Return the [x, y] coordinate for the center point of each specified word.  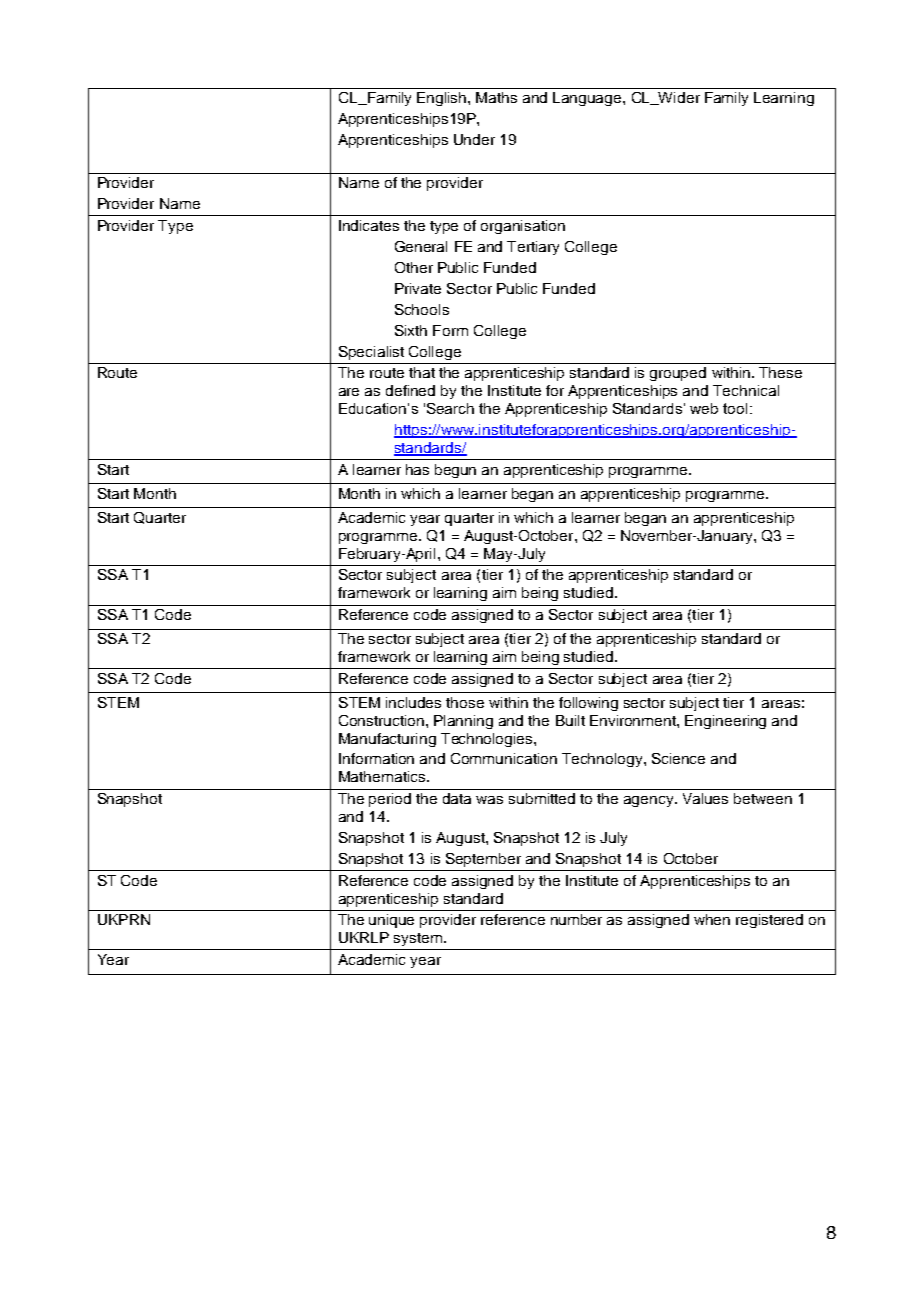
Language [588, 99]
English [443, 99]
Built [570, 720]
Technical [746, 390]
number [576, 919]
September [483, 860]
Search [450, 408]
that [422, 372]
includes [413, 702]
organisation [523, 227]
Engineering [725, 722]
